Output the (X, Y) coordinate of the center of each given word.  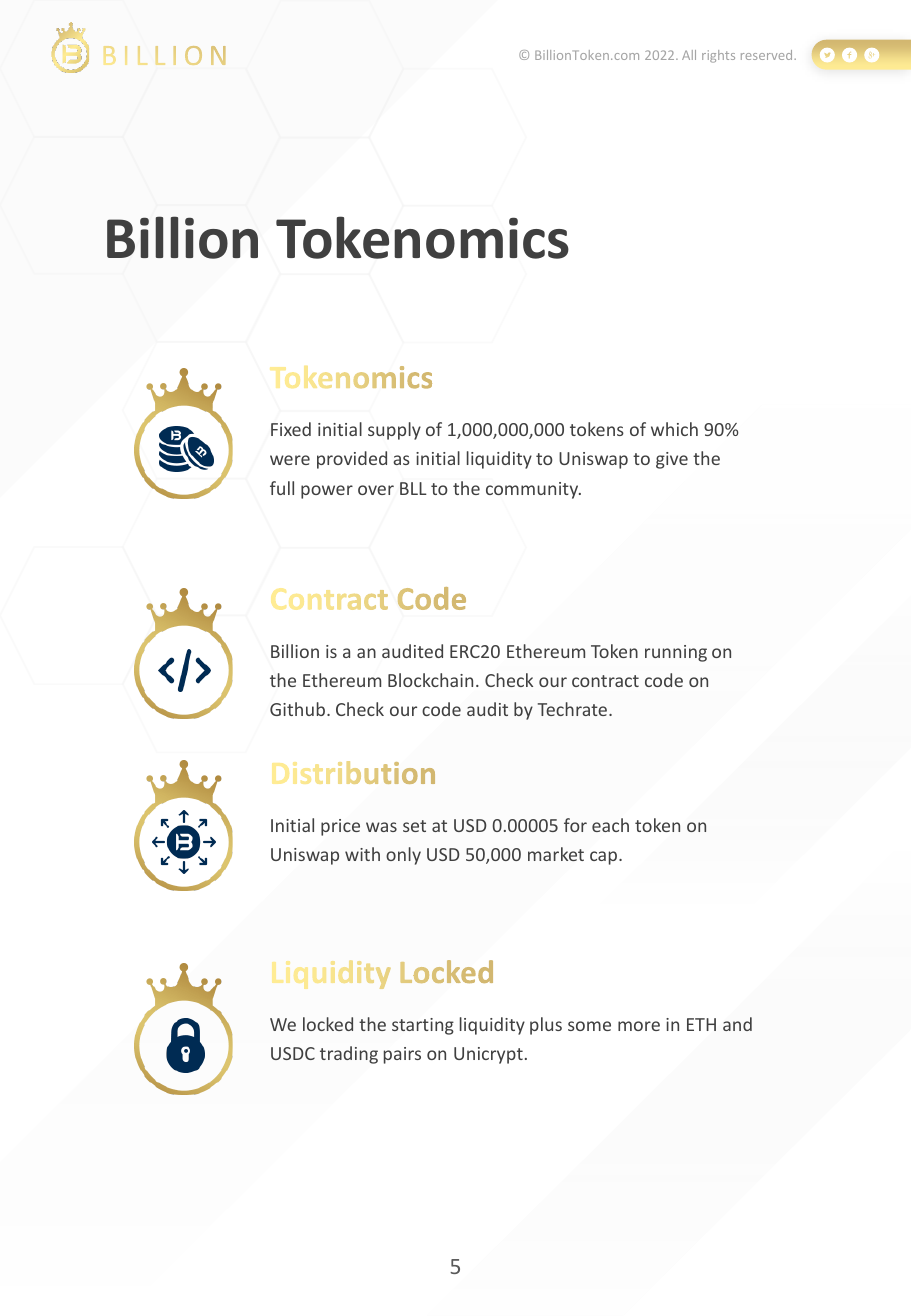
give (672, 460)
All (689, 55)
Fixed (291, 429)
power (327, 492)
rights (718, 56)
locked (328, 1024)
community (533, 490)
